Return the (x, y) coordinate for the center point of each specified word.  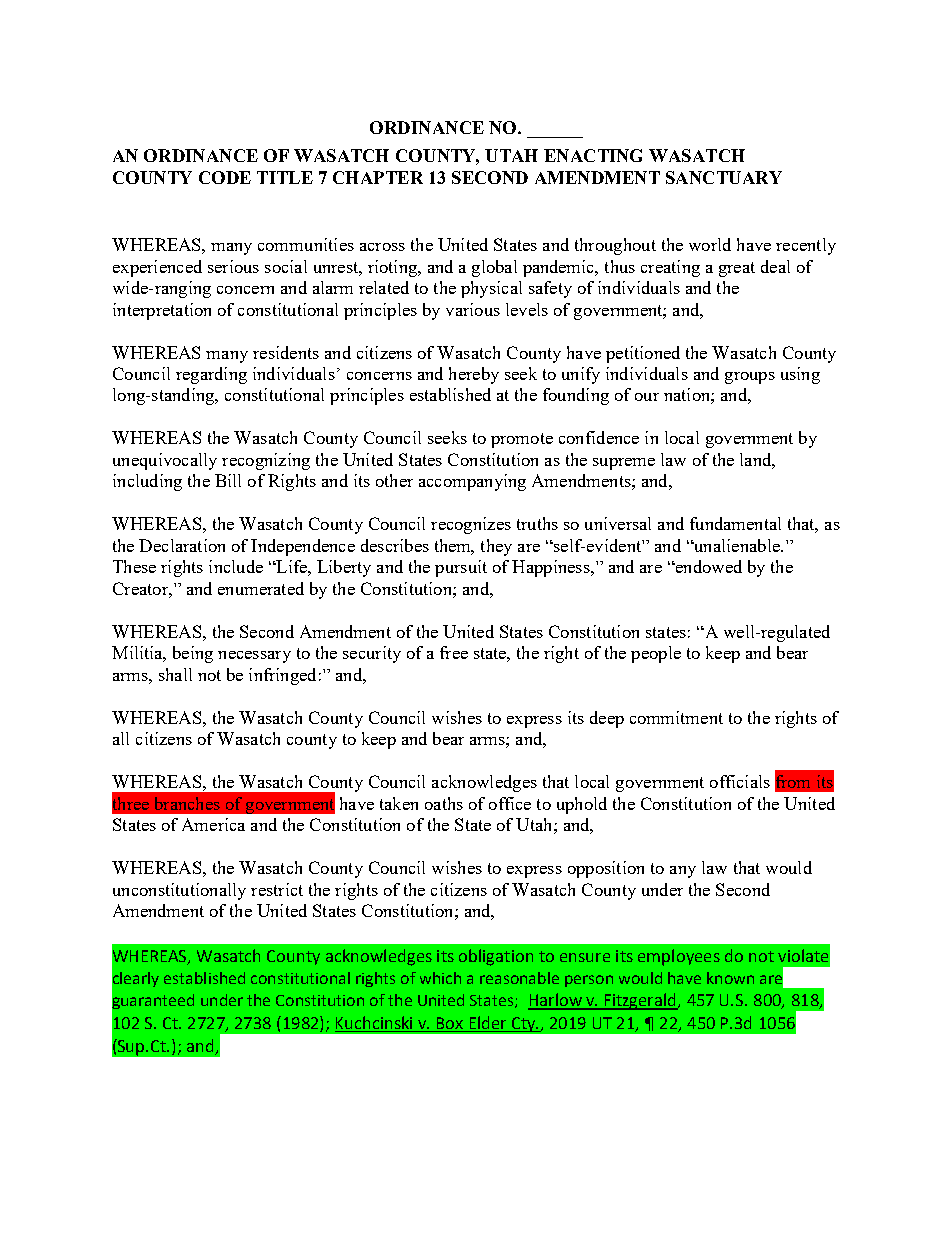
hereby (474, 375)
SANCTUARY (724, 177)
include (236, 566)
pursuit (461, 568)
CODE (225, 177)
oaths (444, 803)
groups (750, 378)
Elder (488, 1024)
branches (187, 803)
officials (740, 781)
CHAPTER (378, 177)
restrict (277, 889)
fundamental (735, 523)
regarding (211, 375)
